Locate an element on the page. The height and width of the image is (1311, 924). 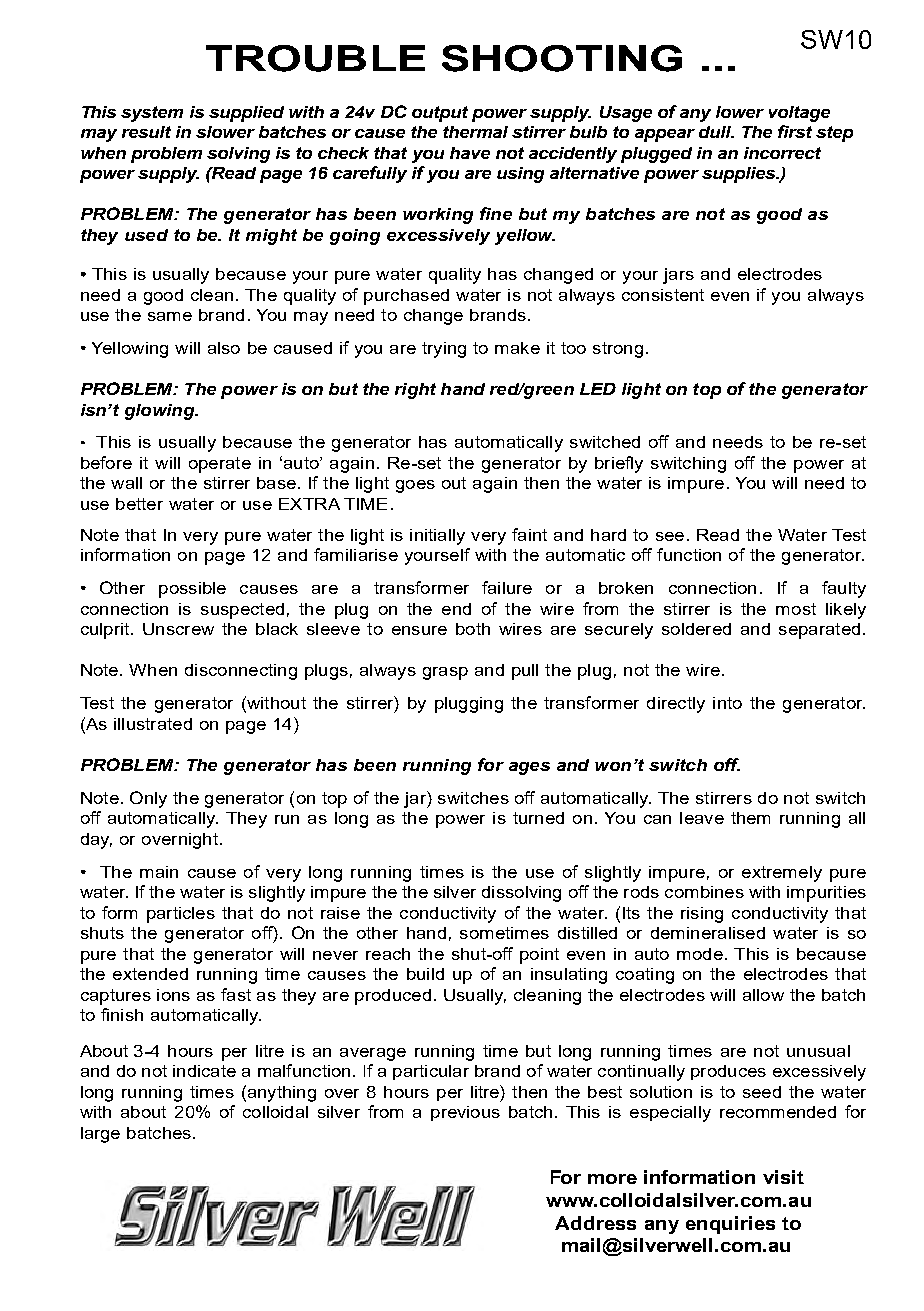
large is located at coordinates (100, 1135).
